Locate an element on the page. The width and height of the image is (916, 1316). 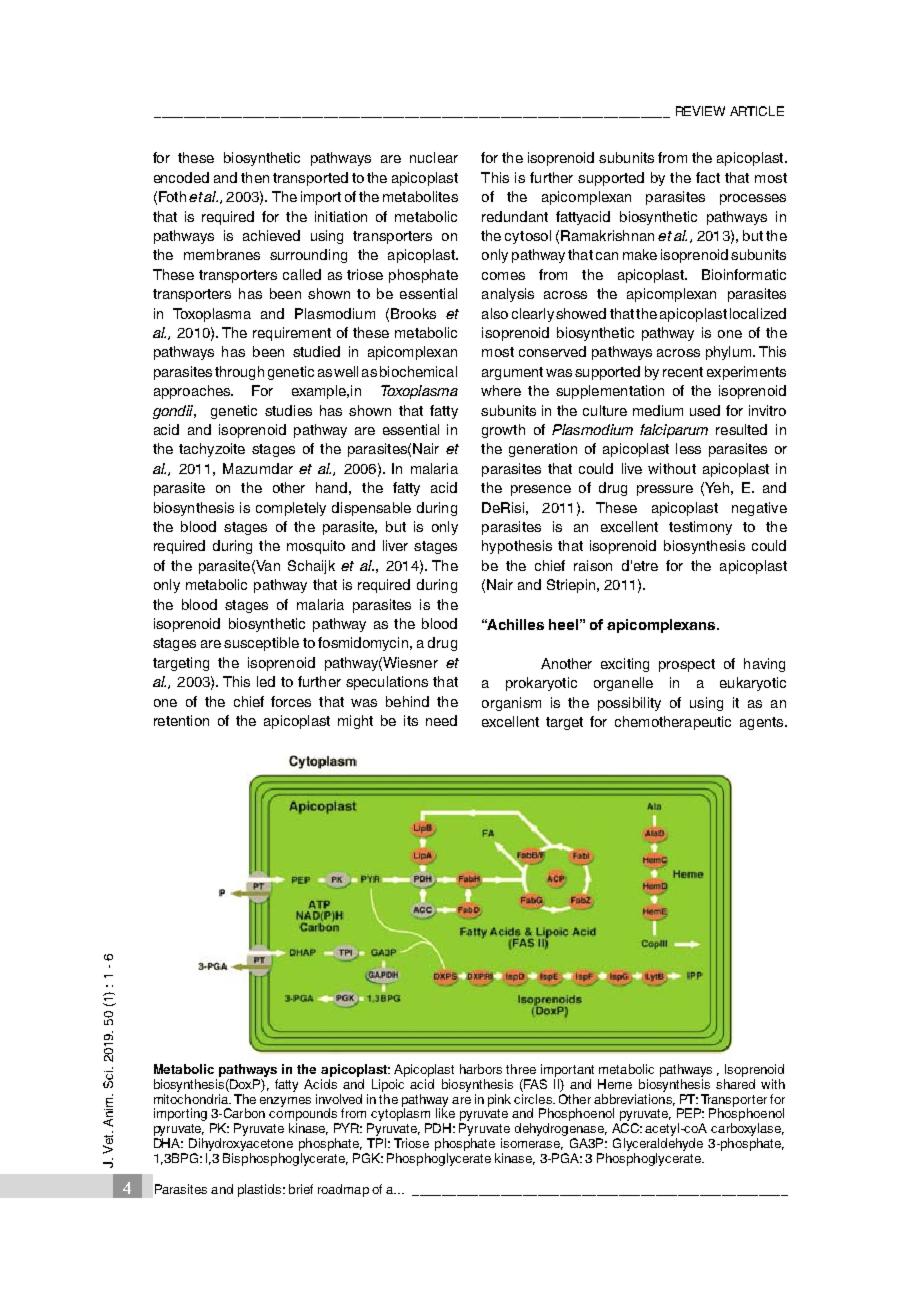
nuclear is located at coordinates (434, 157).
